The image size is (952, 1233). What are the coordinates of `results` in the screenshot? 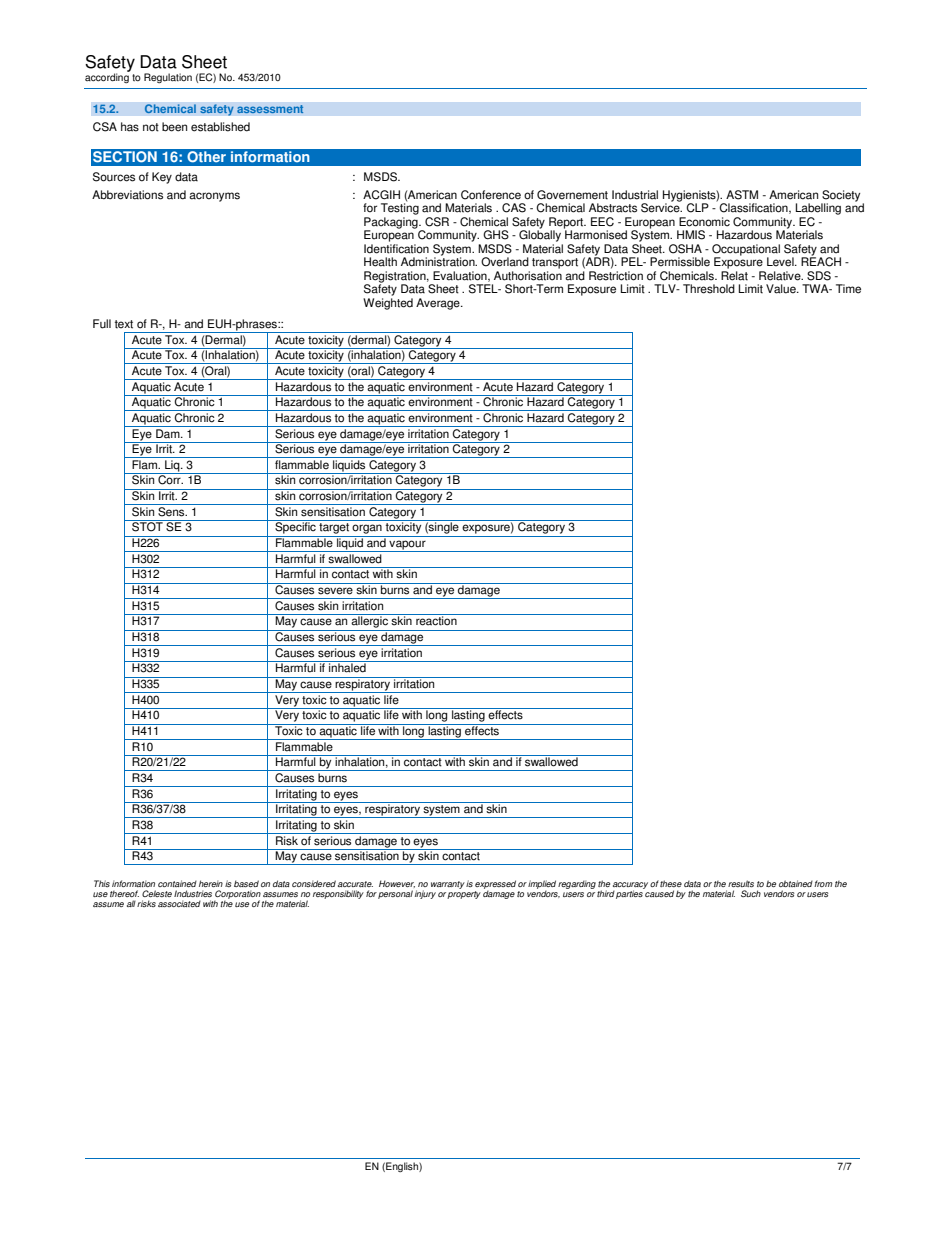 It's located at (741, 883).
